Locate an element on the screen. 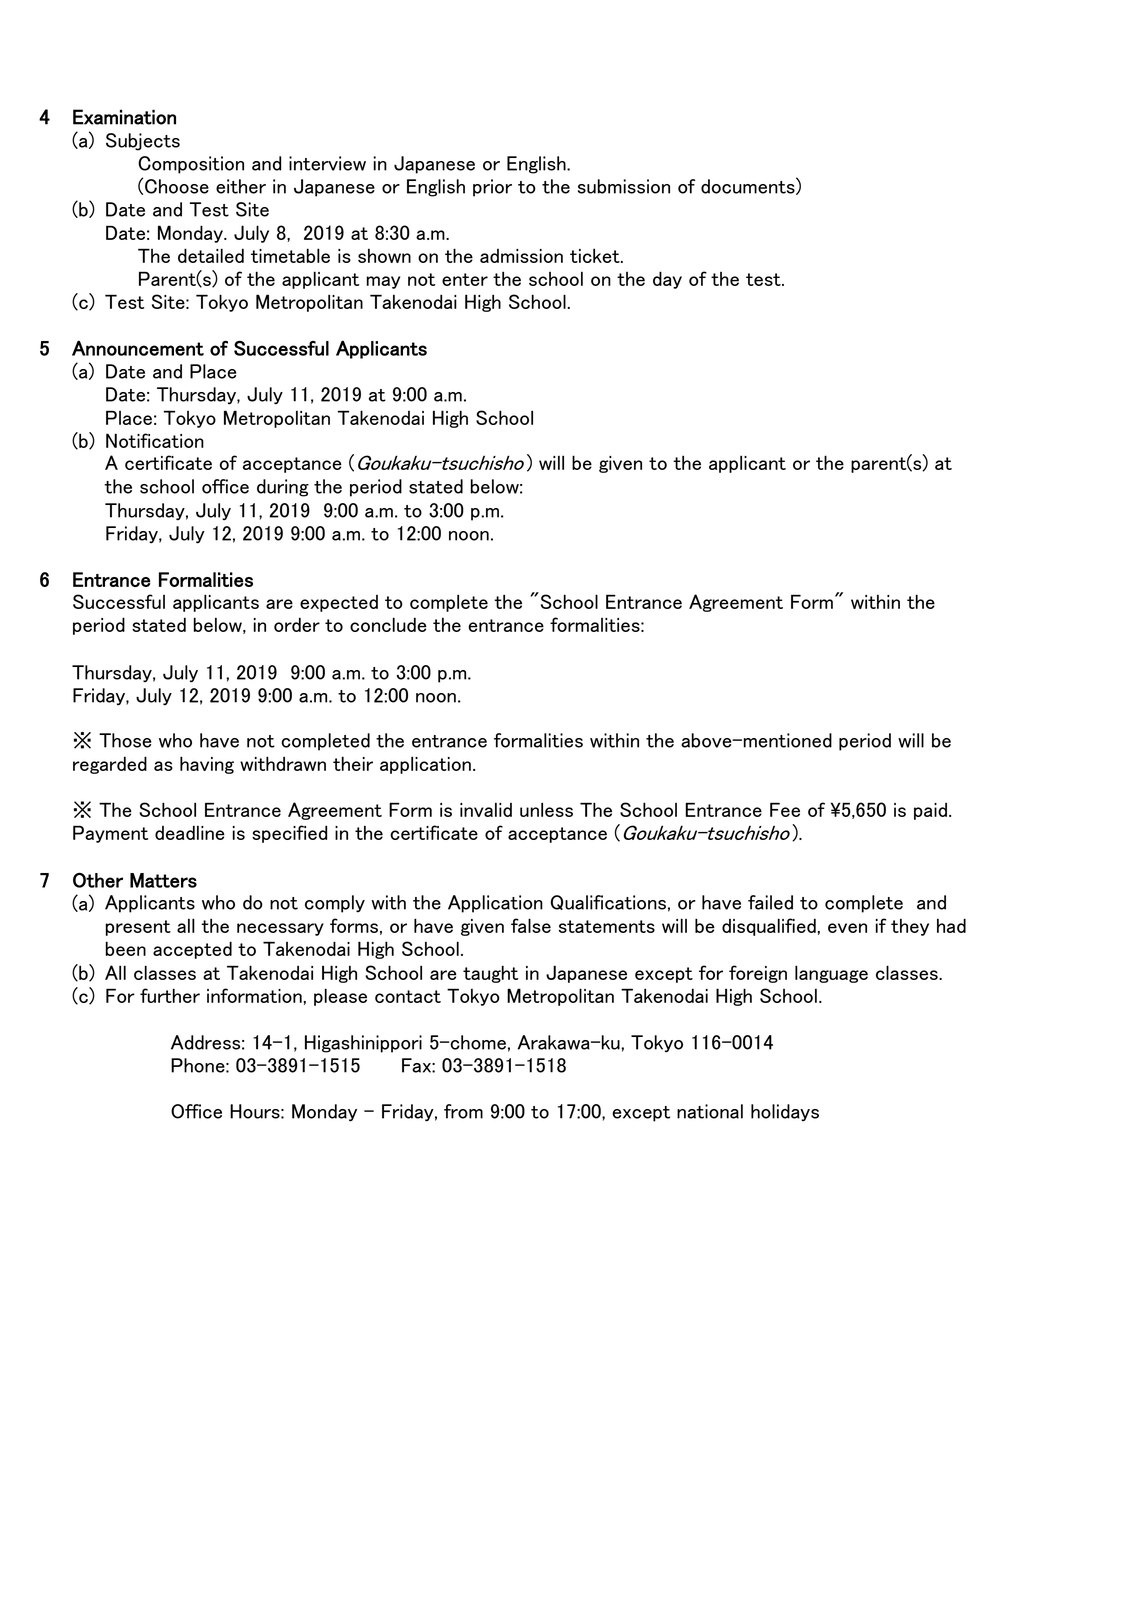 This screenshot has height=1622, width=1147. submission is located at coordinates (624, 186).
